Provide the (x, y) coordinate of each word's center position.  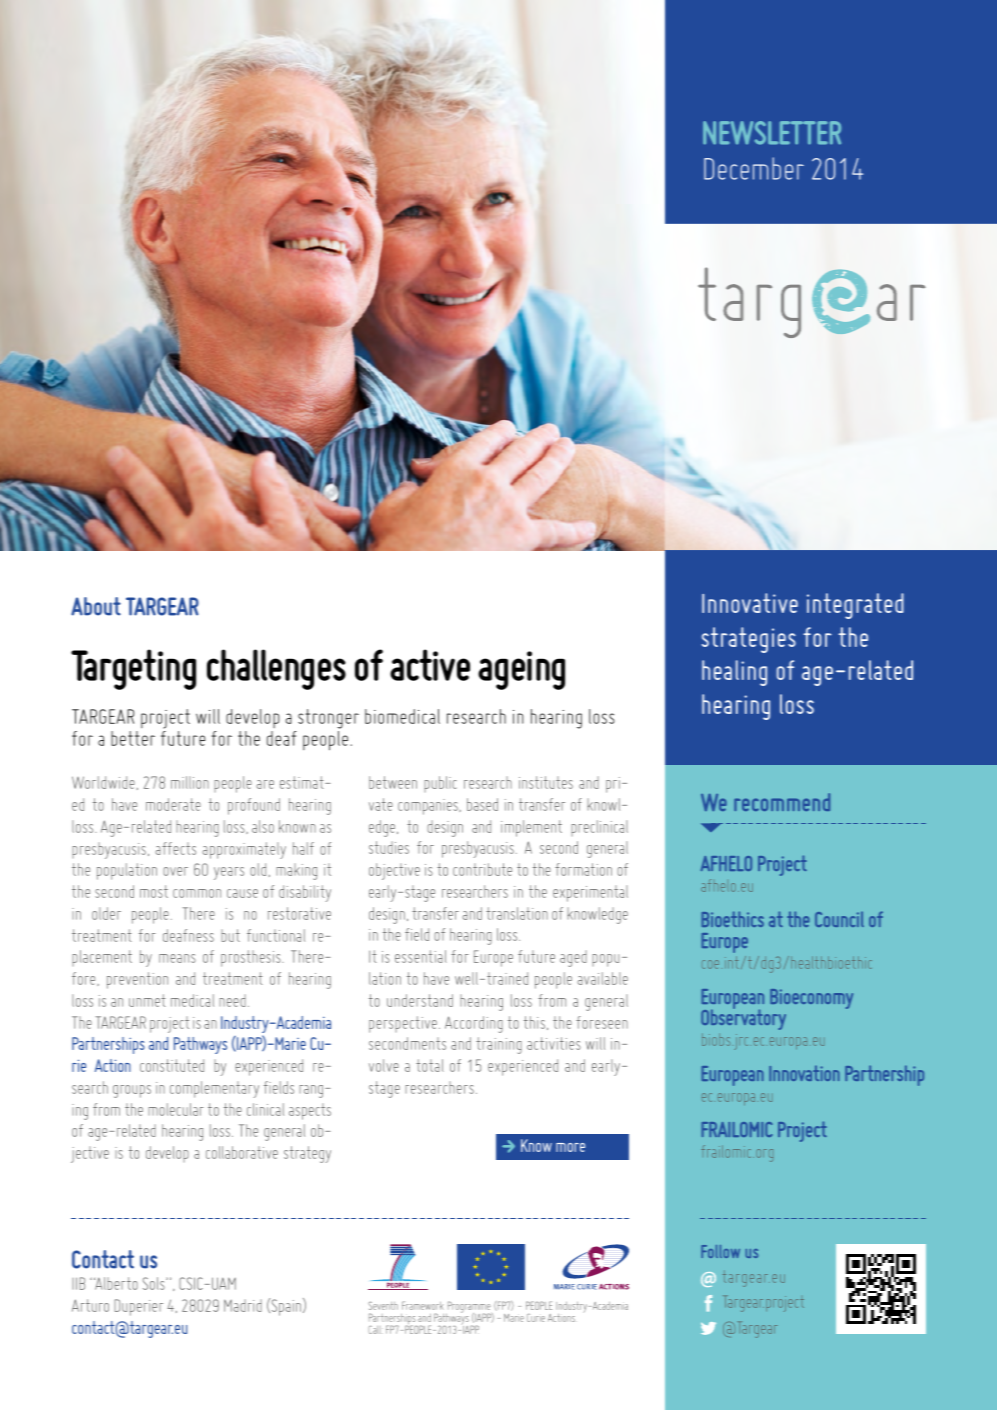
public (440, 784)
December (754, 168)
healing (734, 673)
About (96, 606)
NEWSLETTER (772, 133)
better (133, 738)
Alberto (116, 1283)
